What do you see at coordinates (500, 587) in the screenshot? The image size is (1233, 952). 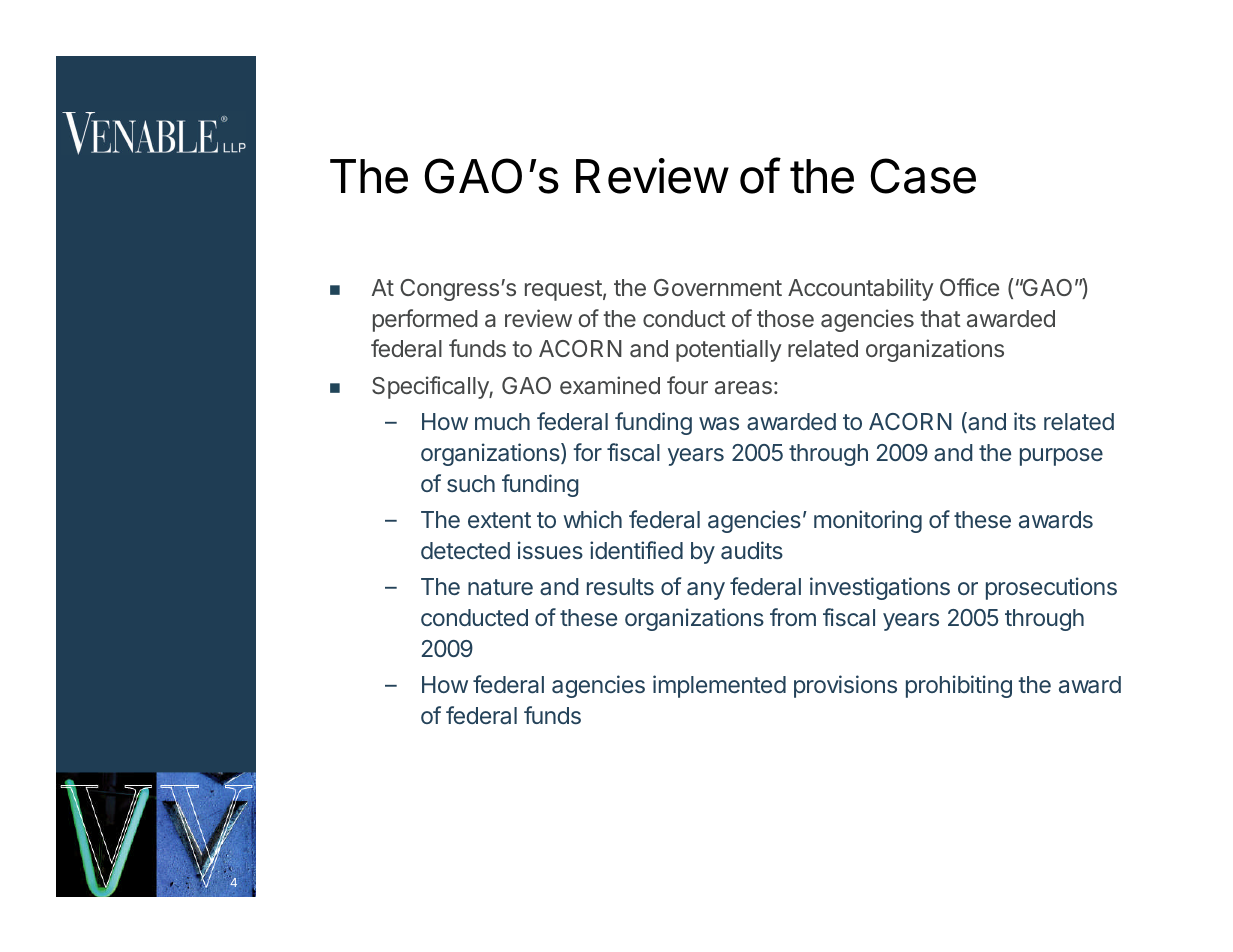 I see `nature` at bounding box center [500, 587].
